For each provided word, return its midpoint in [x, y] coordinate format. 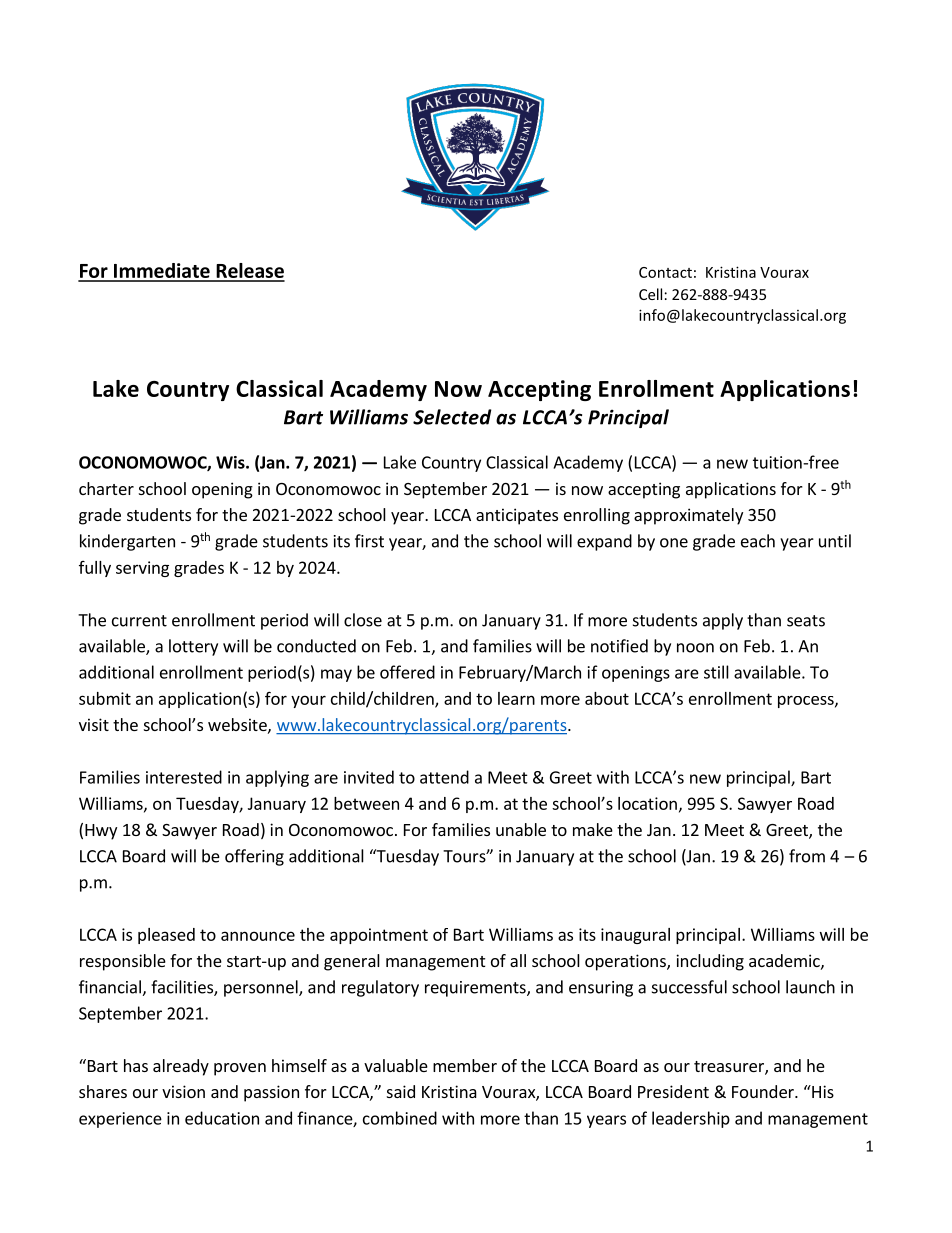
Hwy [101, 832]
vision [183, 1091]
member [465, 1065]
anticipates [517, 516]
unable [521, 829]
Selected [452, 417]
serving [142, 569]
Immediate [162, 272]
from [807, 856]
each [758, 541]
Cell [650, 294]
